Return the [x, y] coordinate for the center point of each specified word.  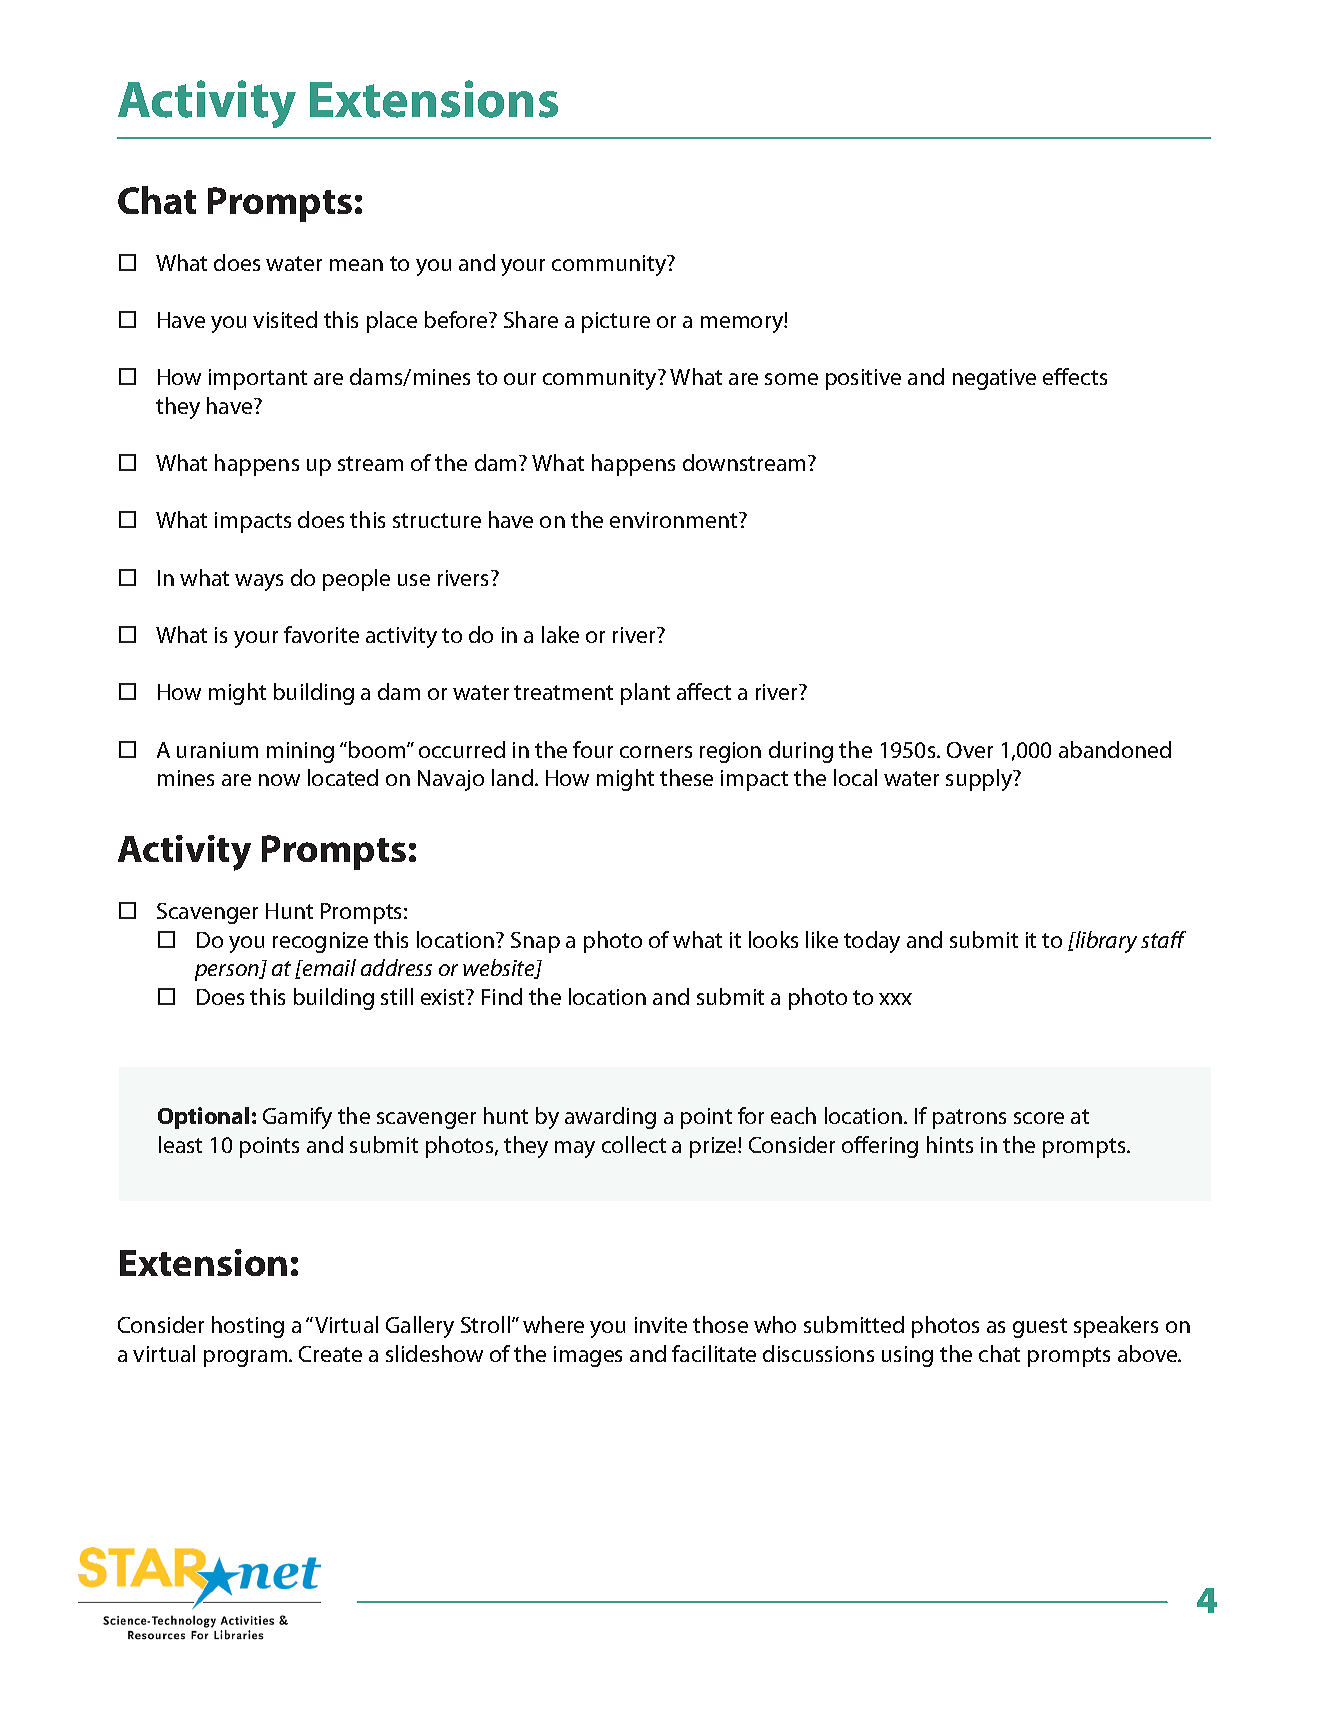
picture [616, 322]
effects [1075, 376]
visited [285, 319]
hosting [248, 1327]
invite [661, 1325]
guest [1040, 1328]
